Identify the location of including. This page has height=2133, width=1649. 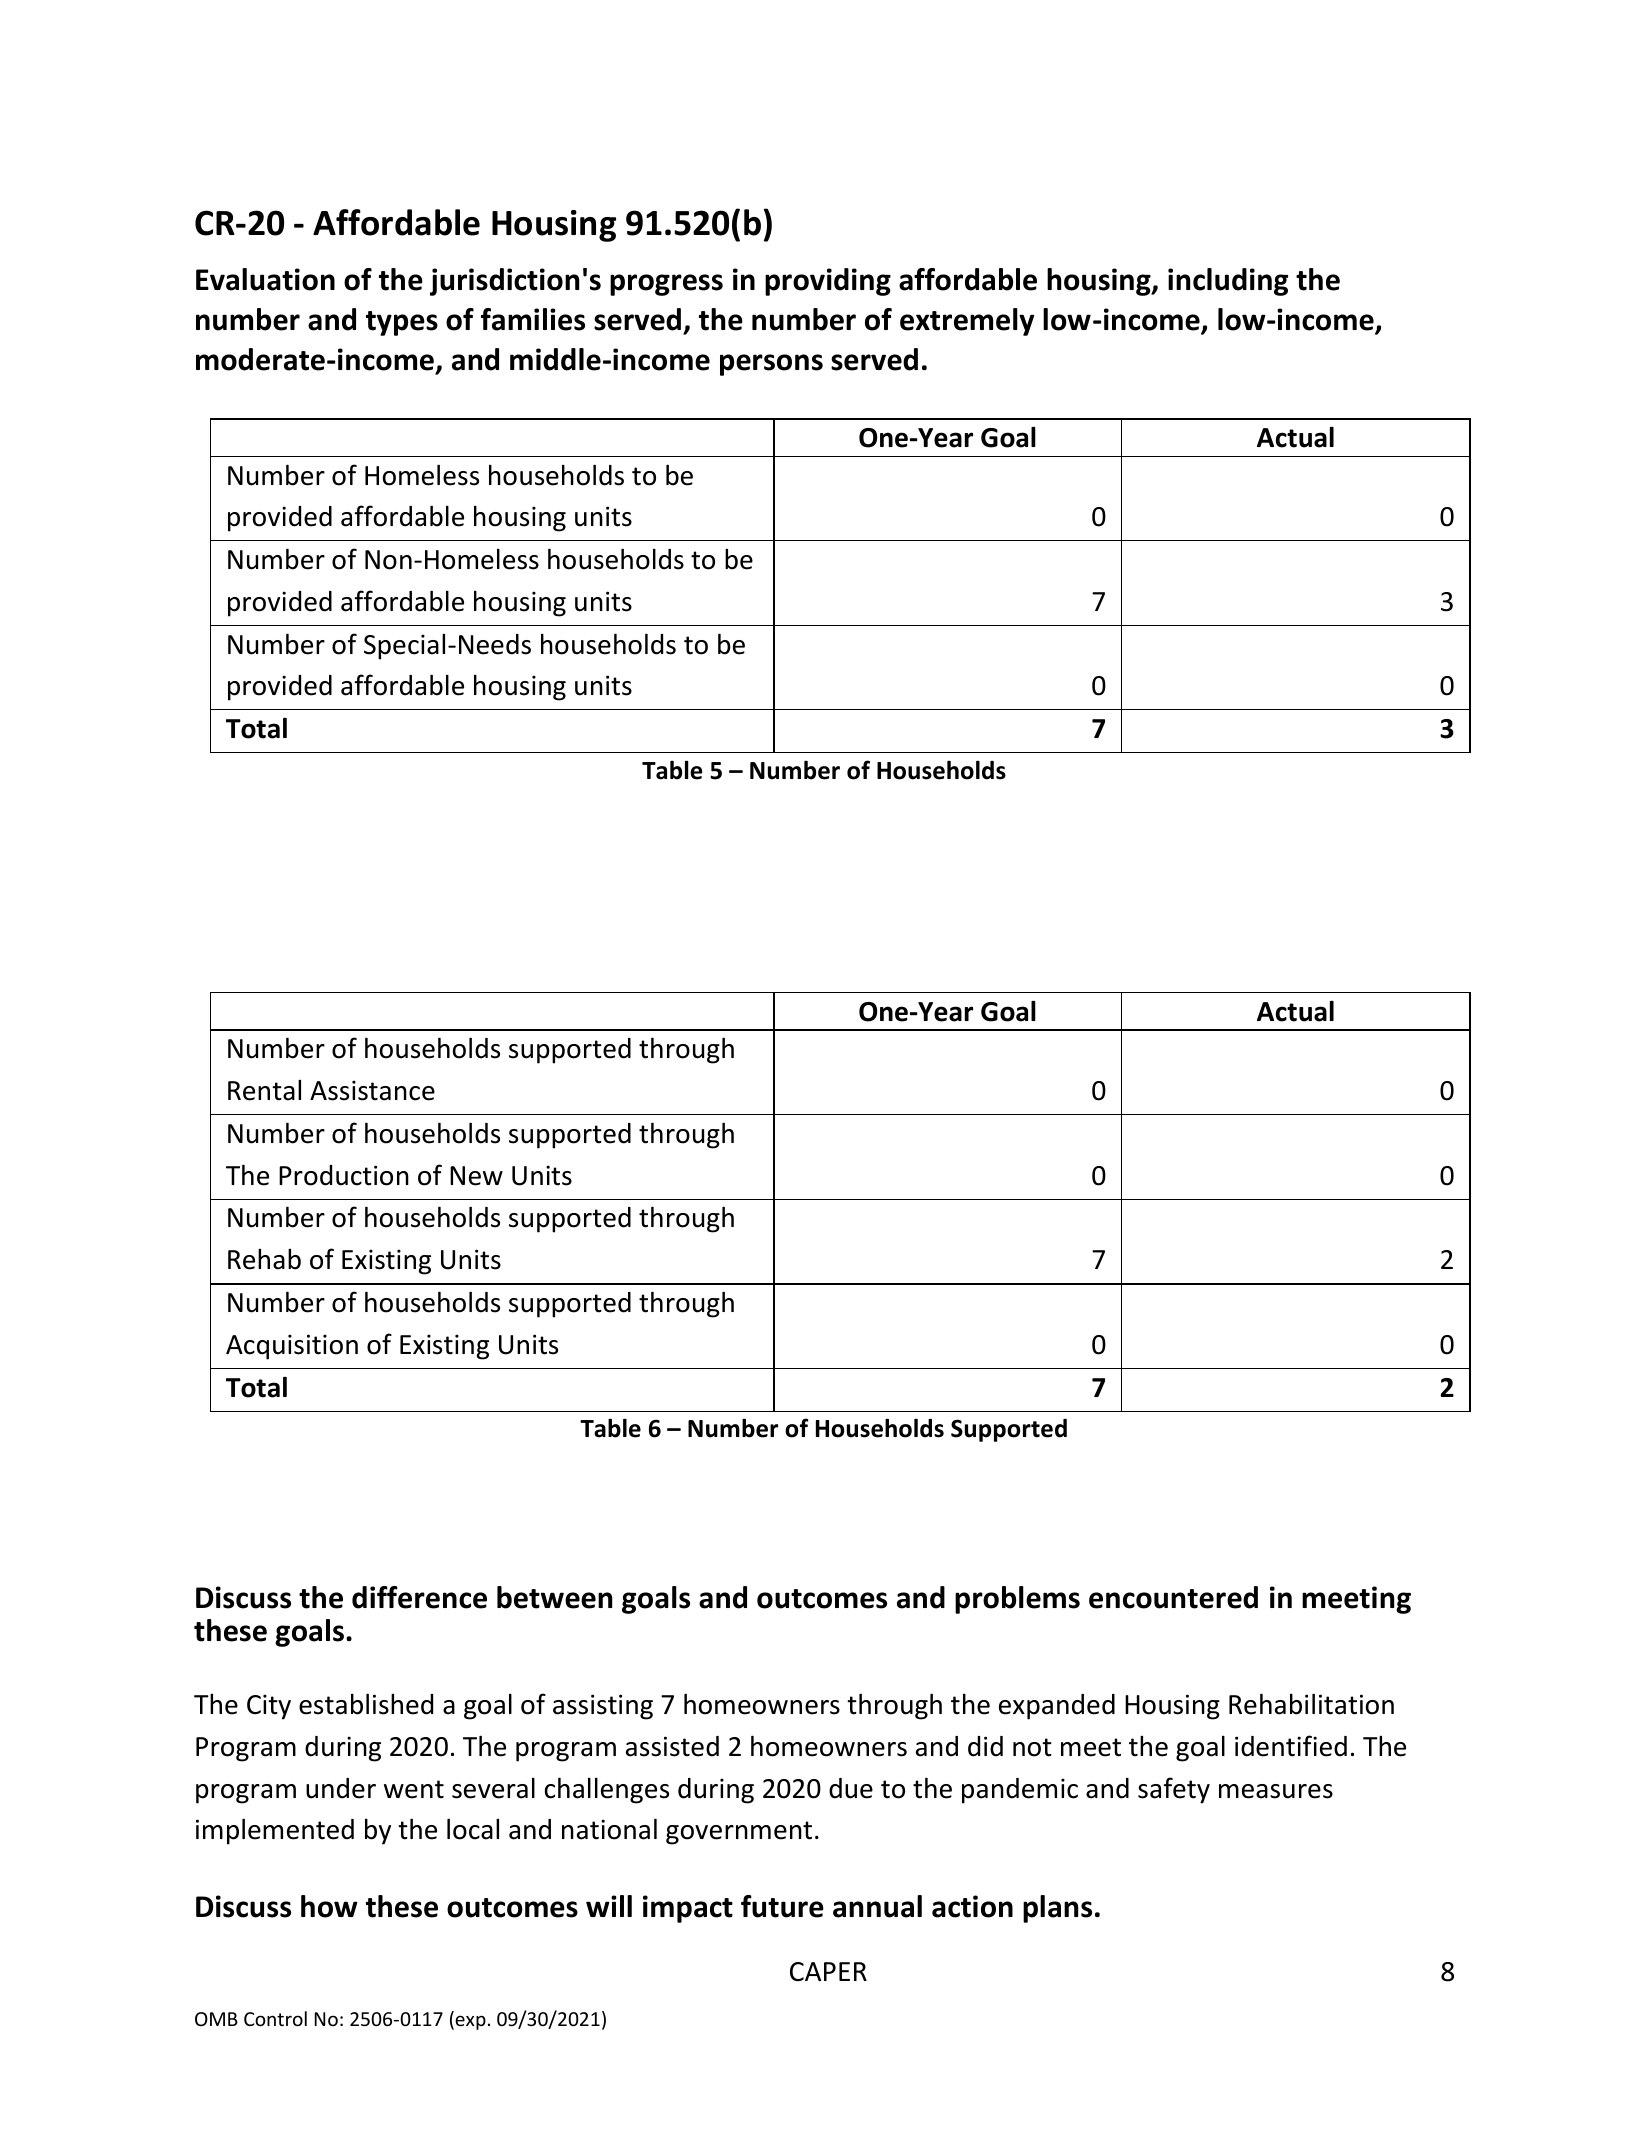
(1228, 282).
